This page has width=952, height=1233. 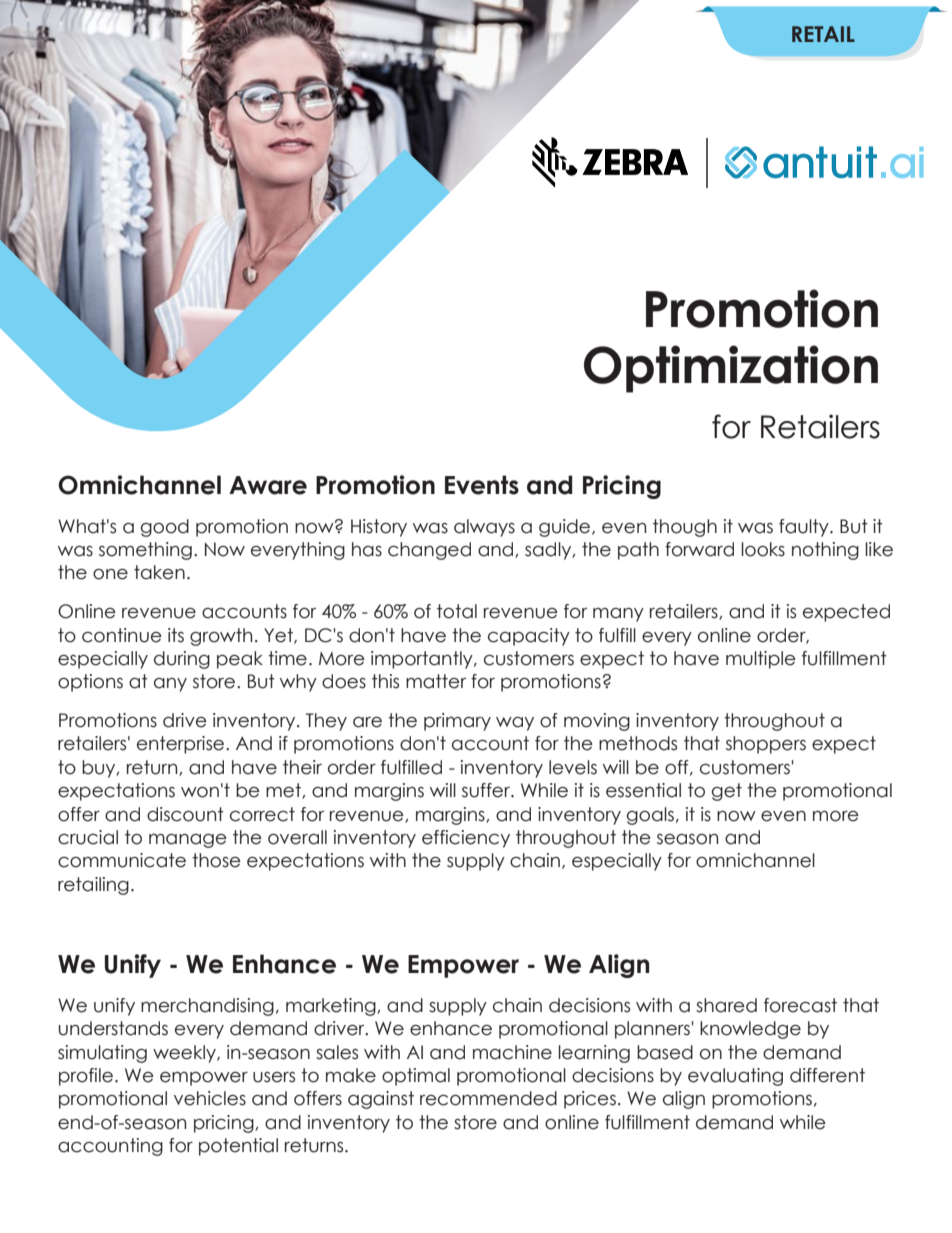 What do you see at coordinates (457, 722) in the page?
I see `primary` at bounding box center [457, 722].
